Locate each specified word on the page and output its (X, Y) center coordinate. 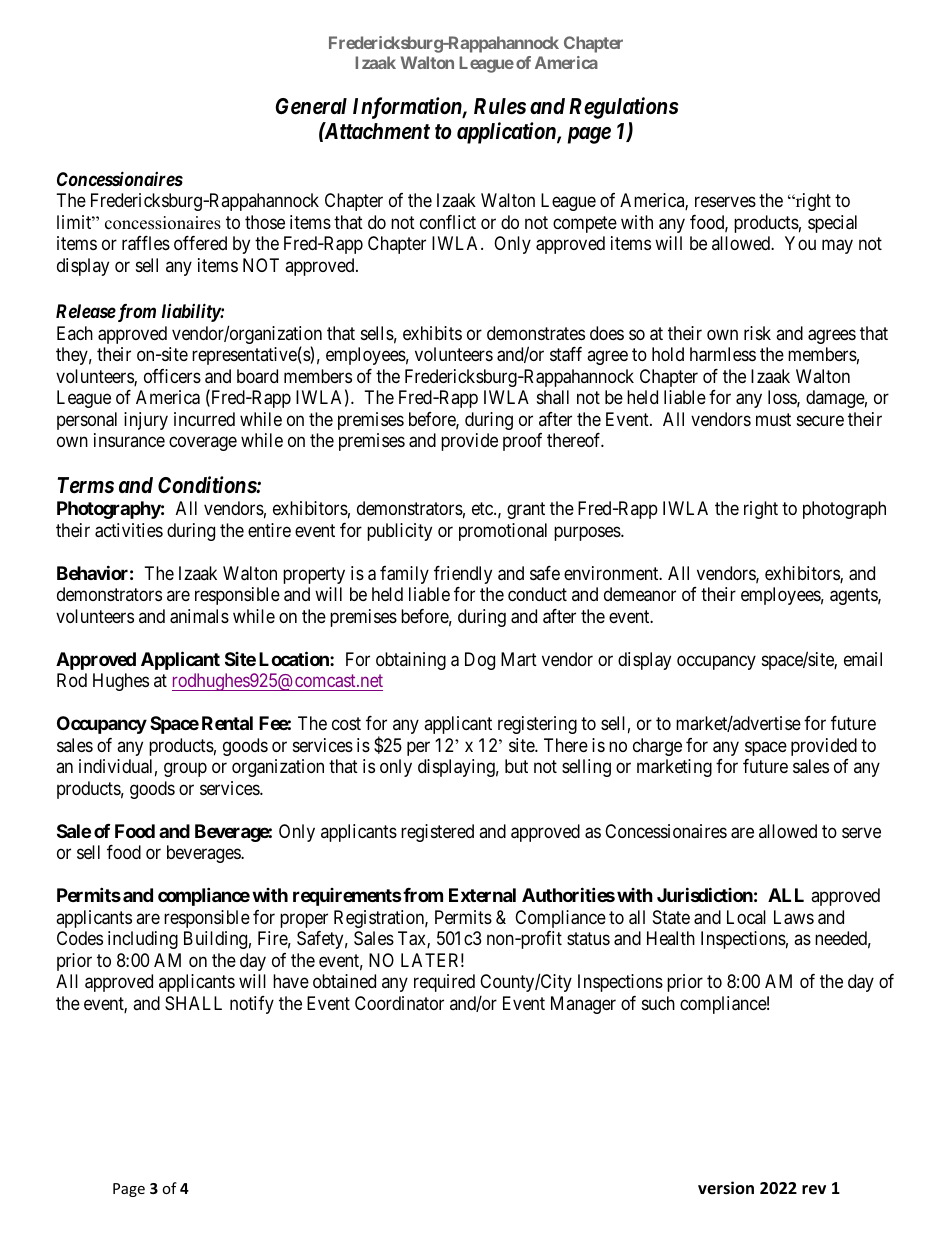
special (832, 224)
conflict (448, 222)
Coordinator (399, 1003)
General (311, 106)
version (726, 1187)
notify (252, 1005)
